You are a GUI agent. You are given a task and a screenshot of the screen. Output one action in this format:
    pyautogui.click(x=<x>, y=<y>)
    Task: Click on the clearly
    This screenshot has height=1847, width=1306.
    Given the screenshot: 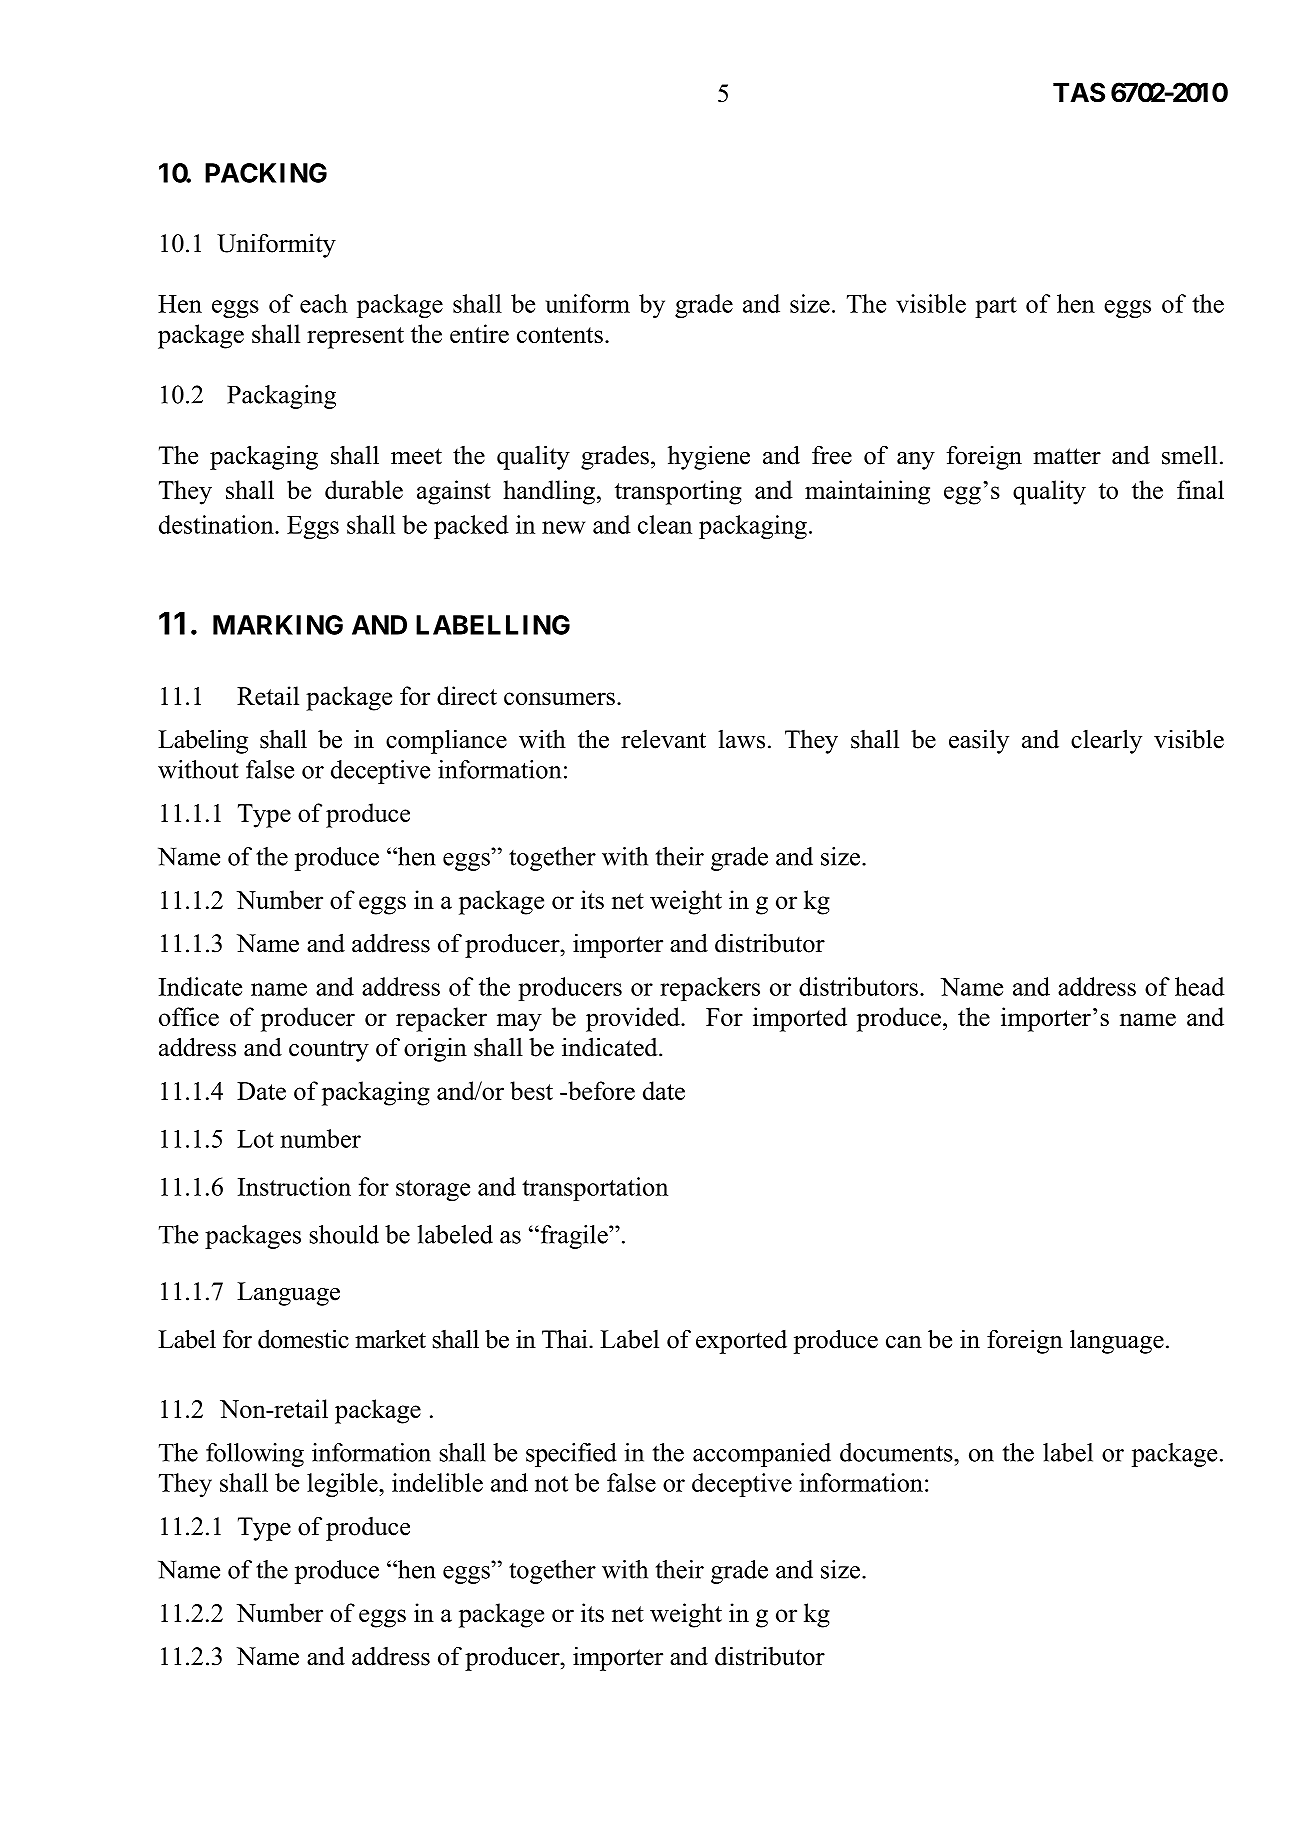 What is the action you would take?
    pyautogui.click(x=1106, y=741)
